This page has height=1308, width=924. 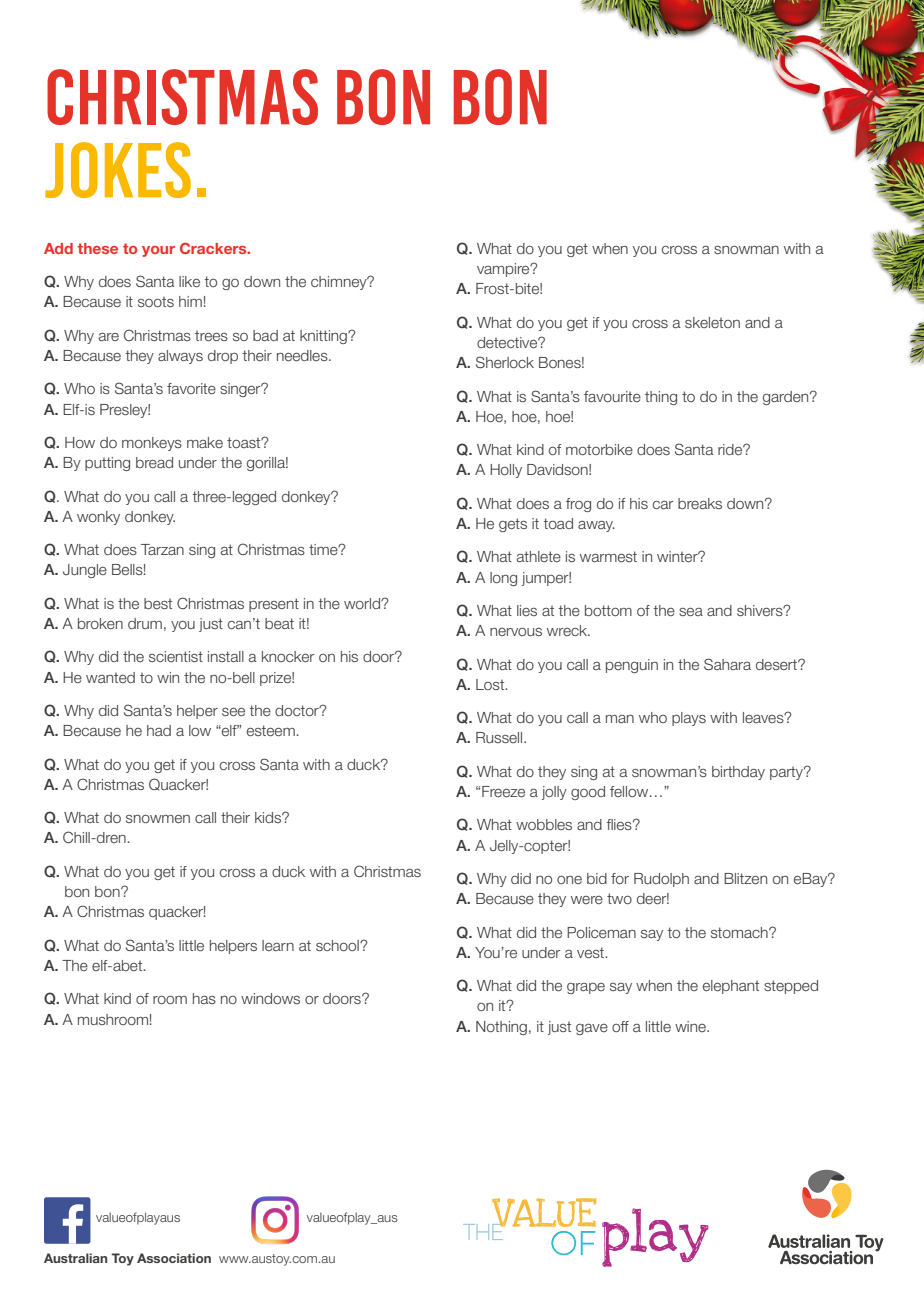 I want to click on Association, so click(x=174, y=1258).
